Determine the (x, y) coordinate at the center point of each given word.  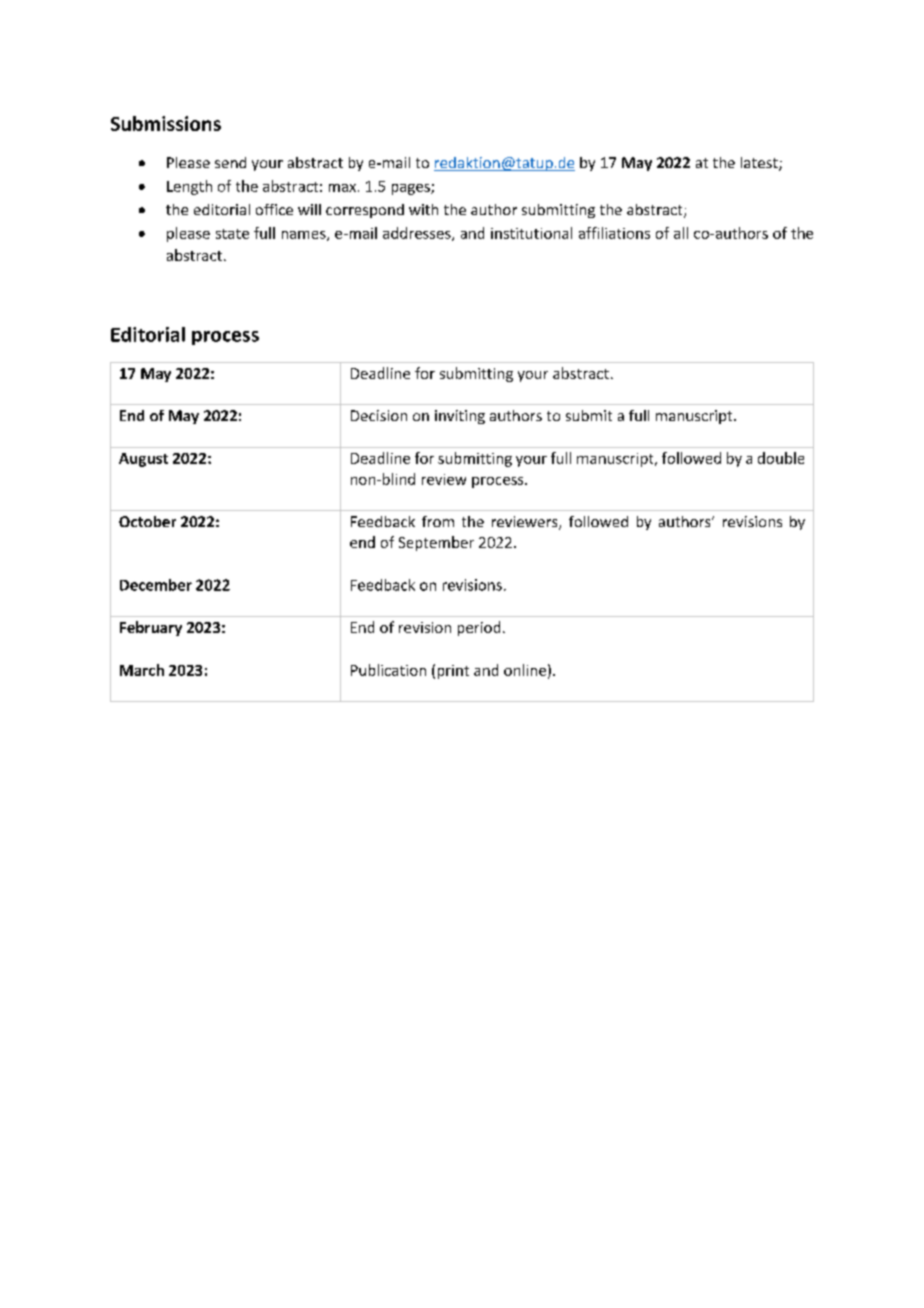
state (232, 234)
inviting (460, 417)
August (143, 460)
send (230, 162)
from (438, 521)
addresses (418, 234)
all (681, 233)
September (436, 543)
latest (760, 164)
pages (412, 189)
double (781, 458)
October (147, 521)
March (142, 670)
